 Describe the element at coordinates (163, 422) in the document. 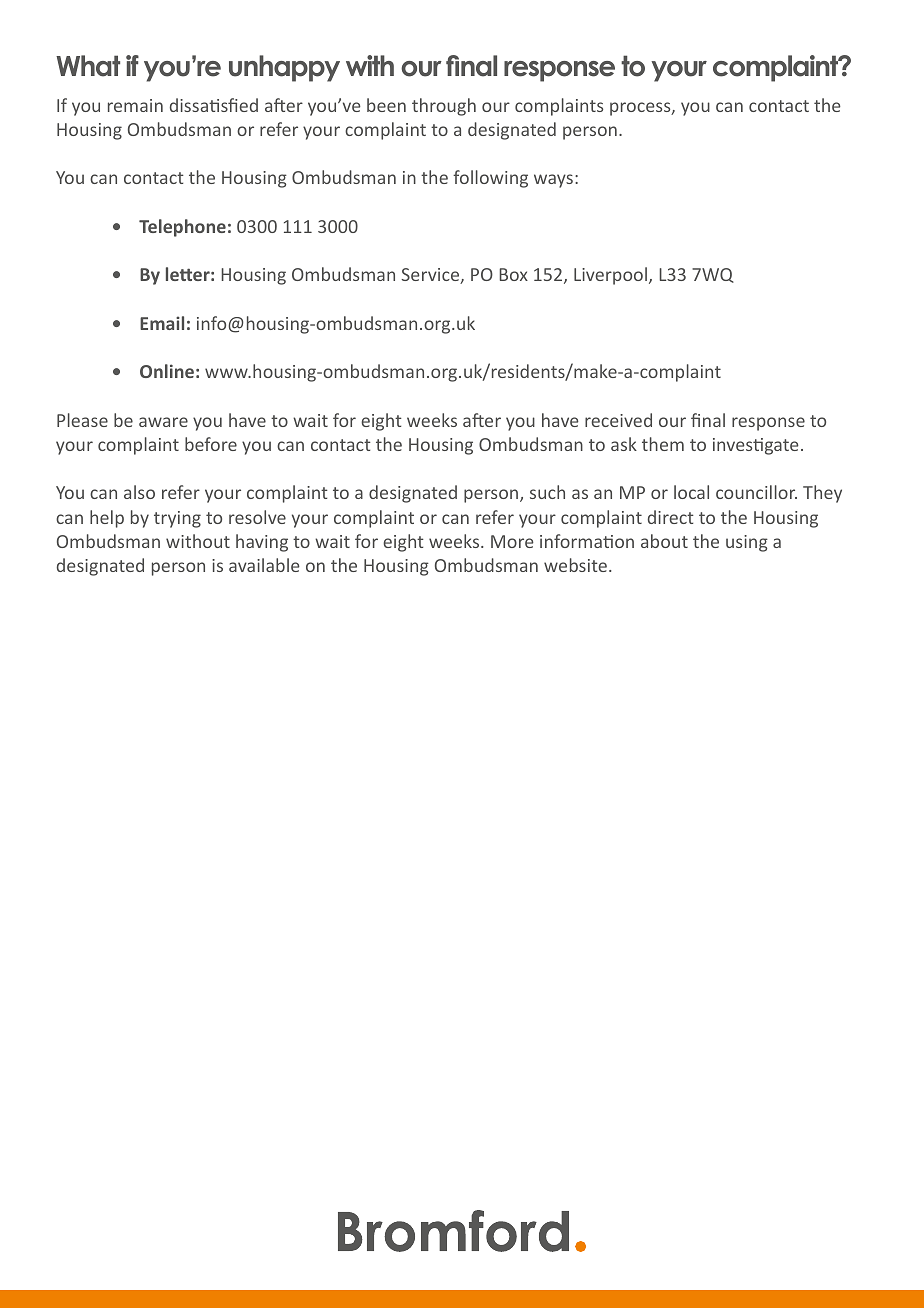

I see `aware` at that location.
